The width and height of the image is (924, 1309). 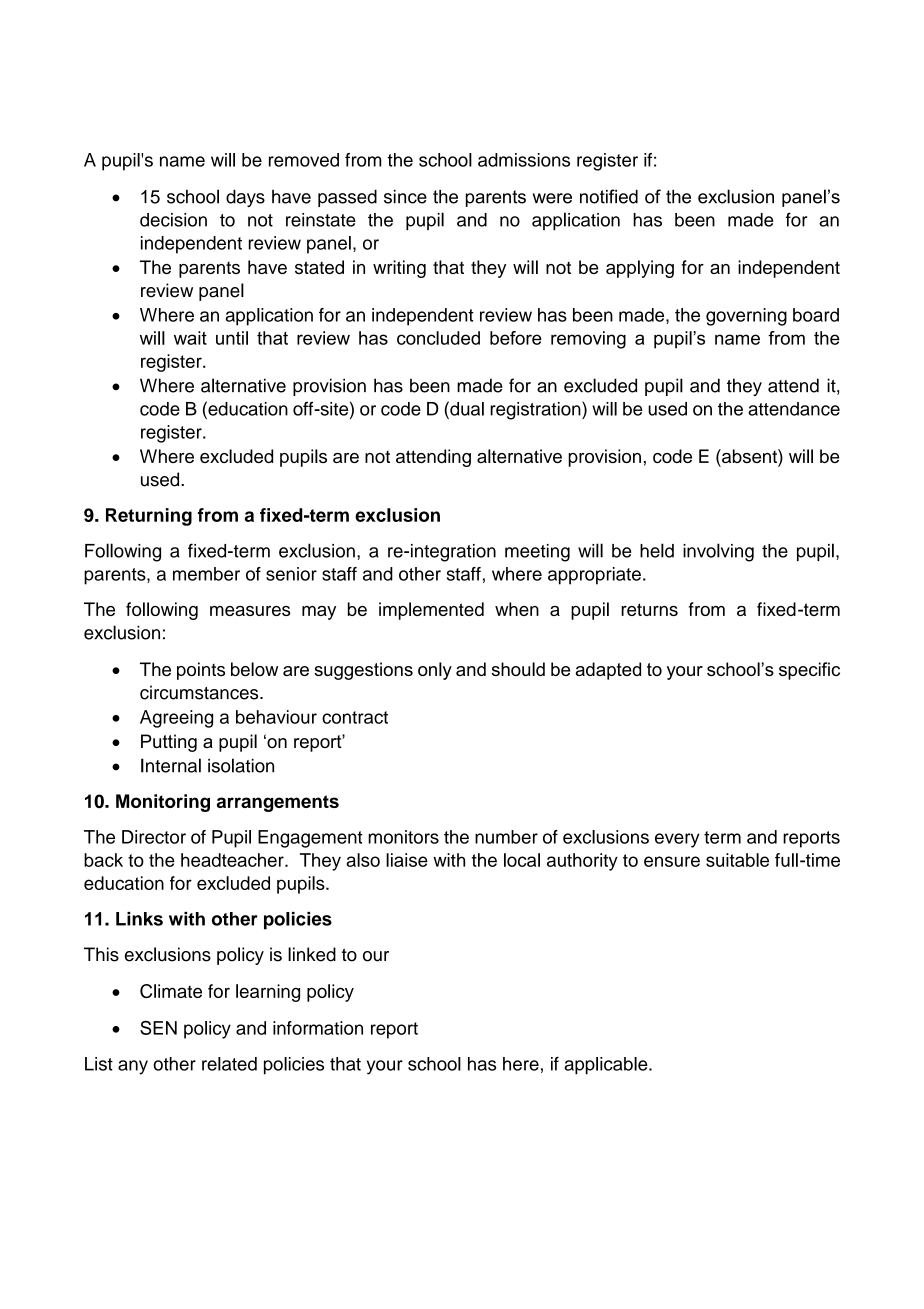 What do you see at coordinates (149, 517) in the image?
I see `Returning` at bounding box center [149, 517].
